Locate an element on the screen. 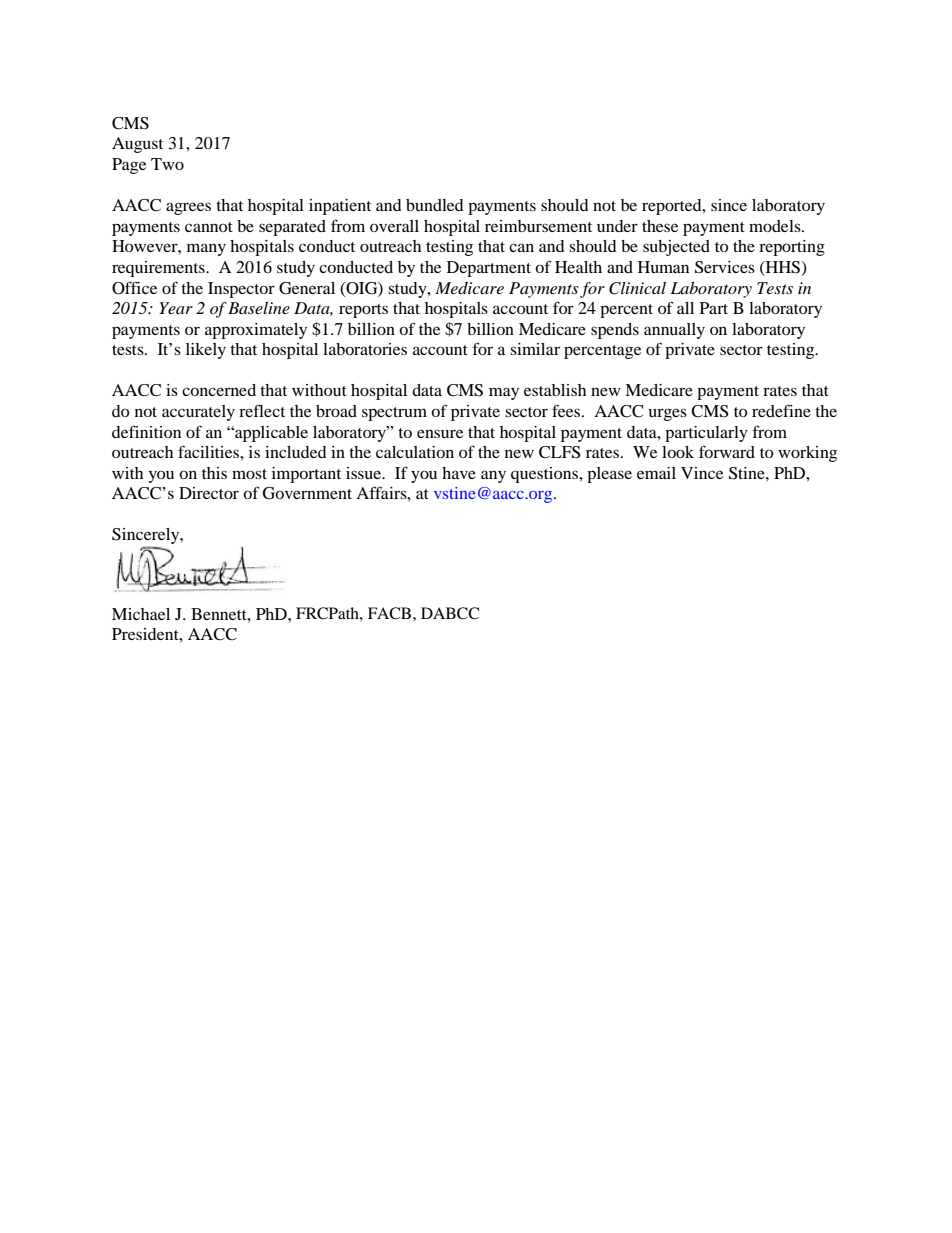 Image resolution: width=952 pixels, height=1233 pixels. may is located at coordinates (504, 393).
